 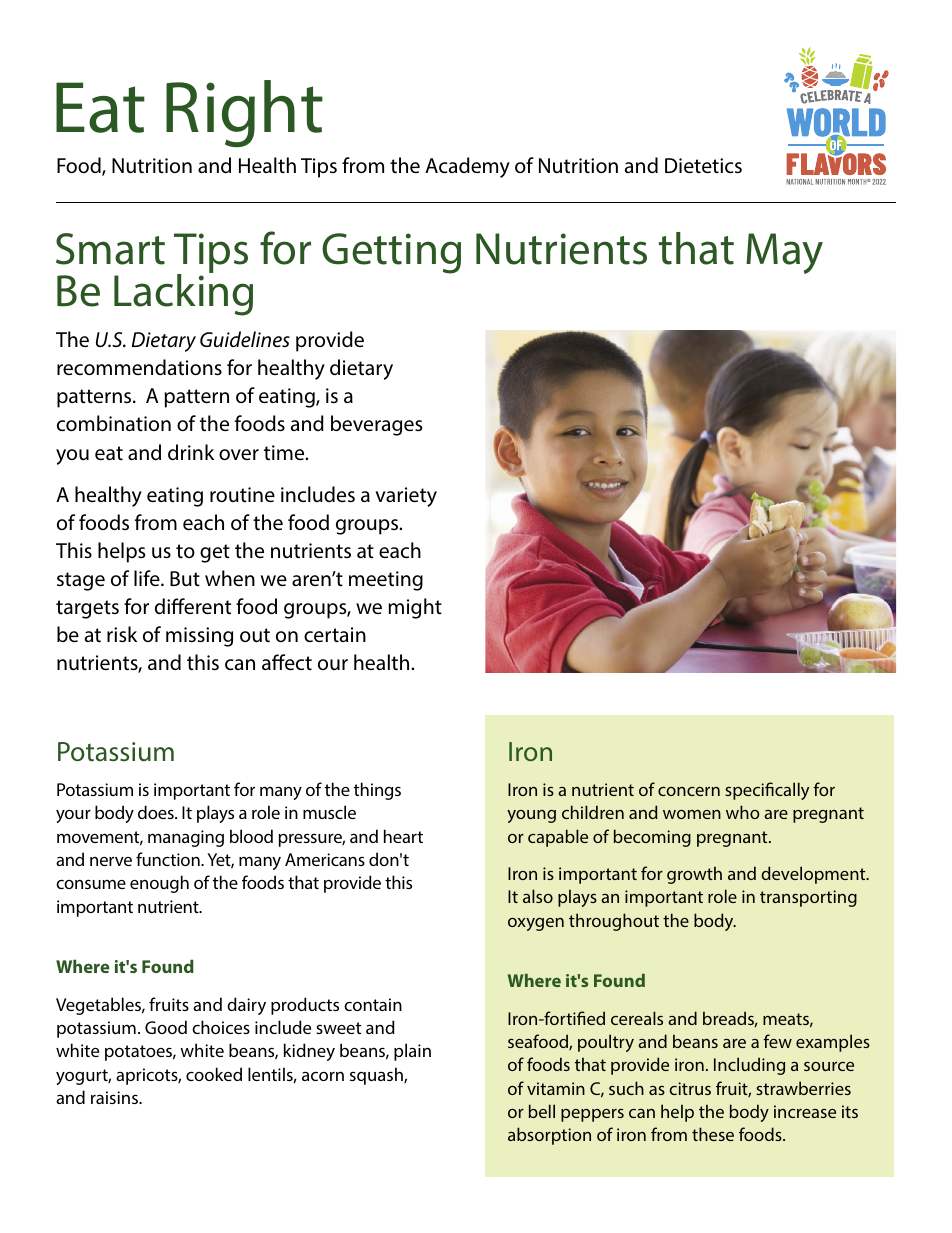 I want to click on Right, so click(x=244, y=114).
